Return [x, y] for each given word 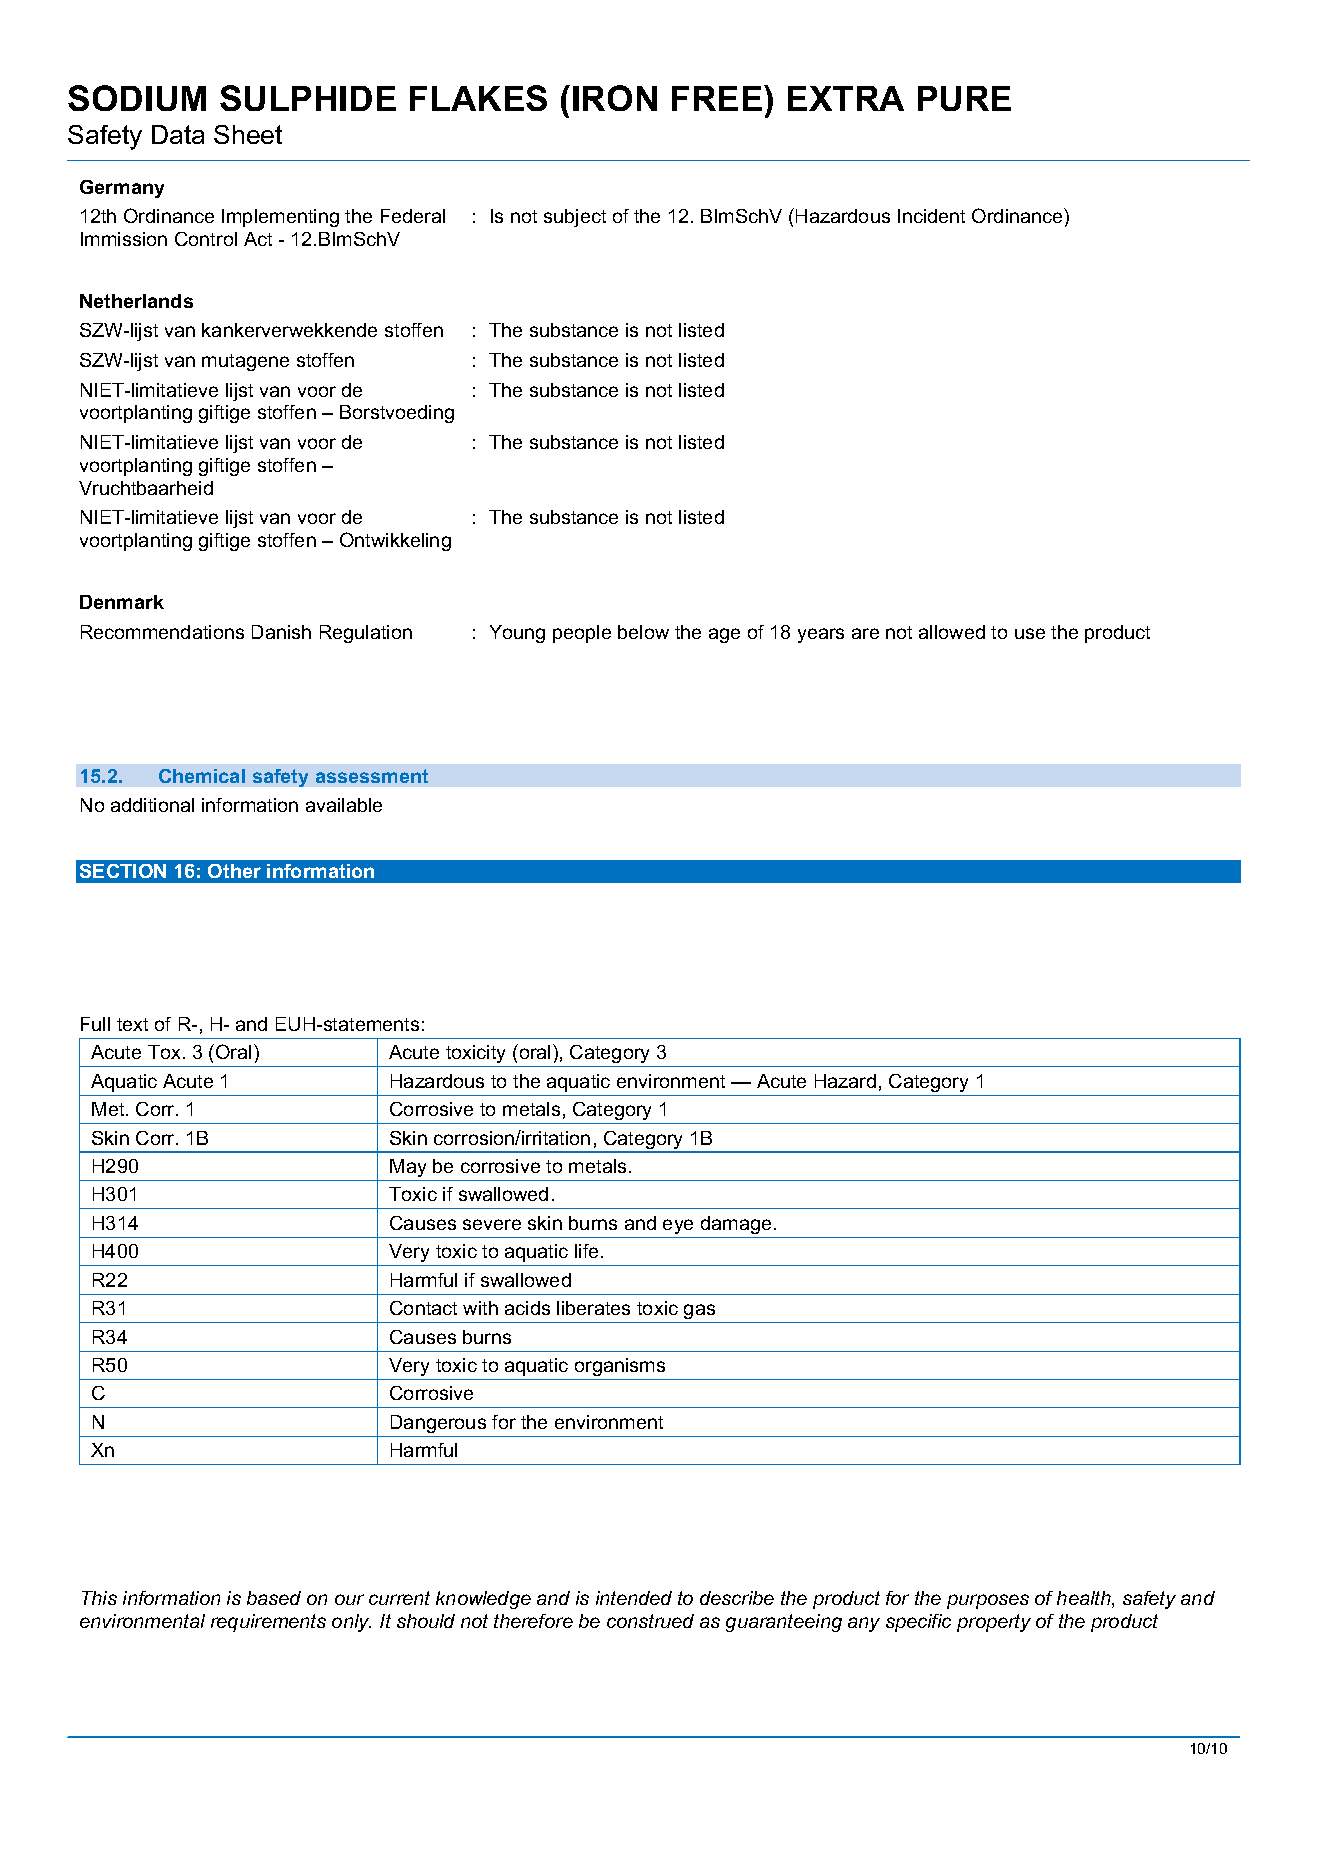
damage [736, 1225]
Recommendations [162, 632]
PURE [964, 98]
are [865, 633]
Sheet [248, 134]
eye [678, 1226]
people [582, 634]
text [132, 1024]
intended [634, 1598]
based [274, 1598]
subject [575, 218]
